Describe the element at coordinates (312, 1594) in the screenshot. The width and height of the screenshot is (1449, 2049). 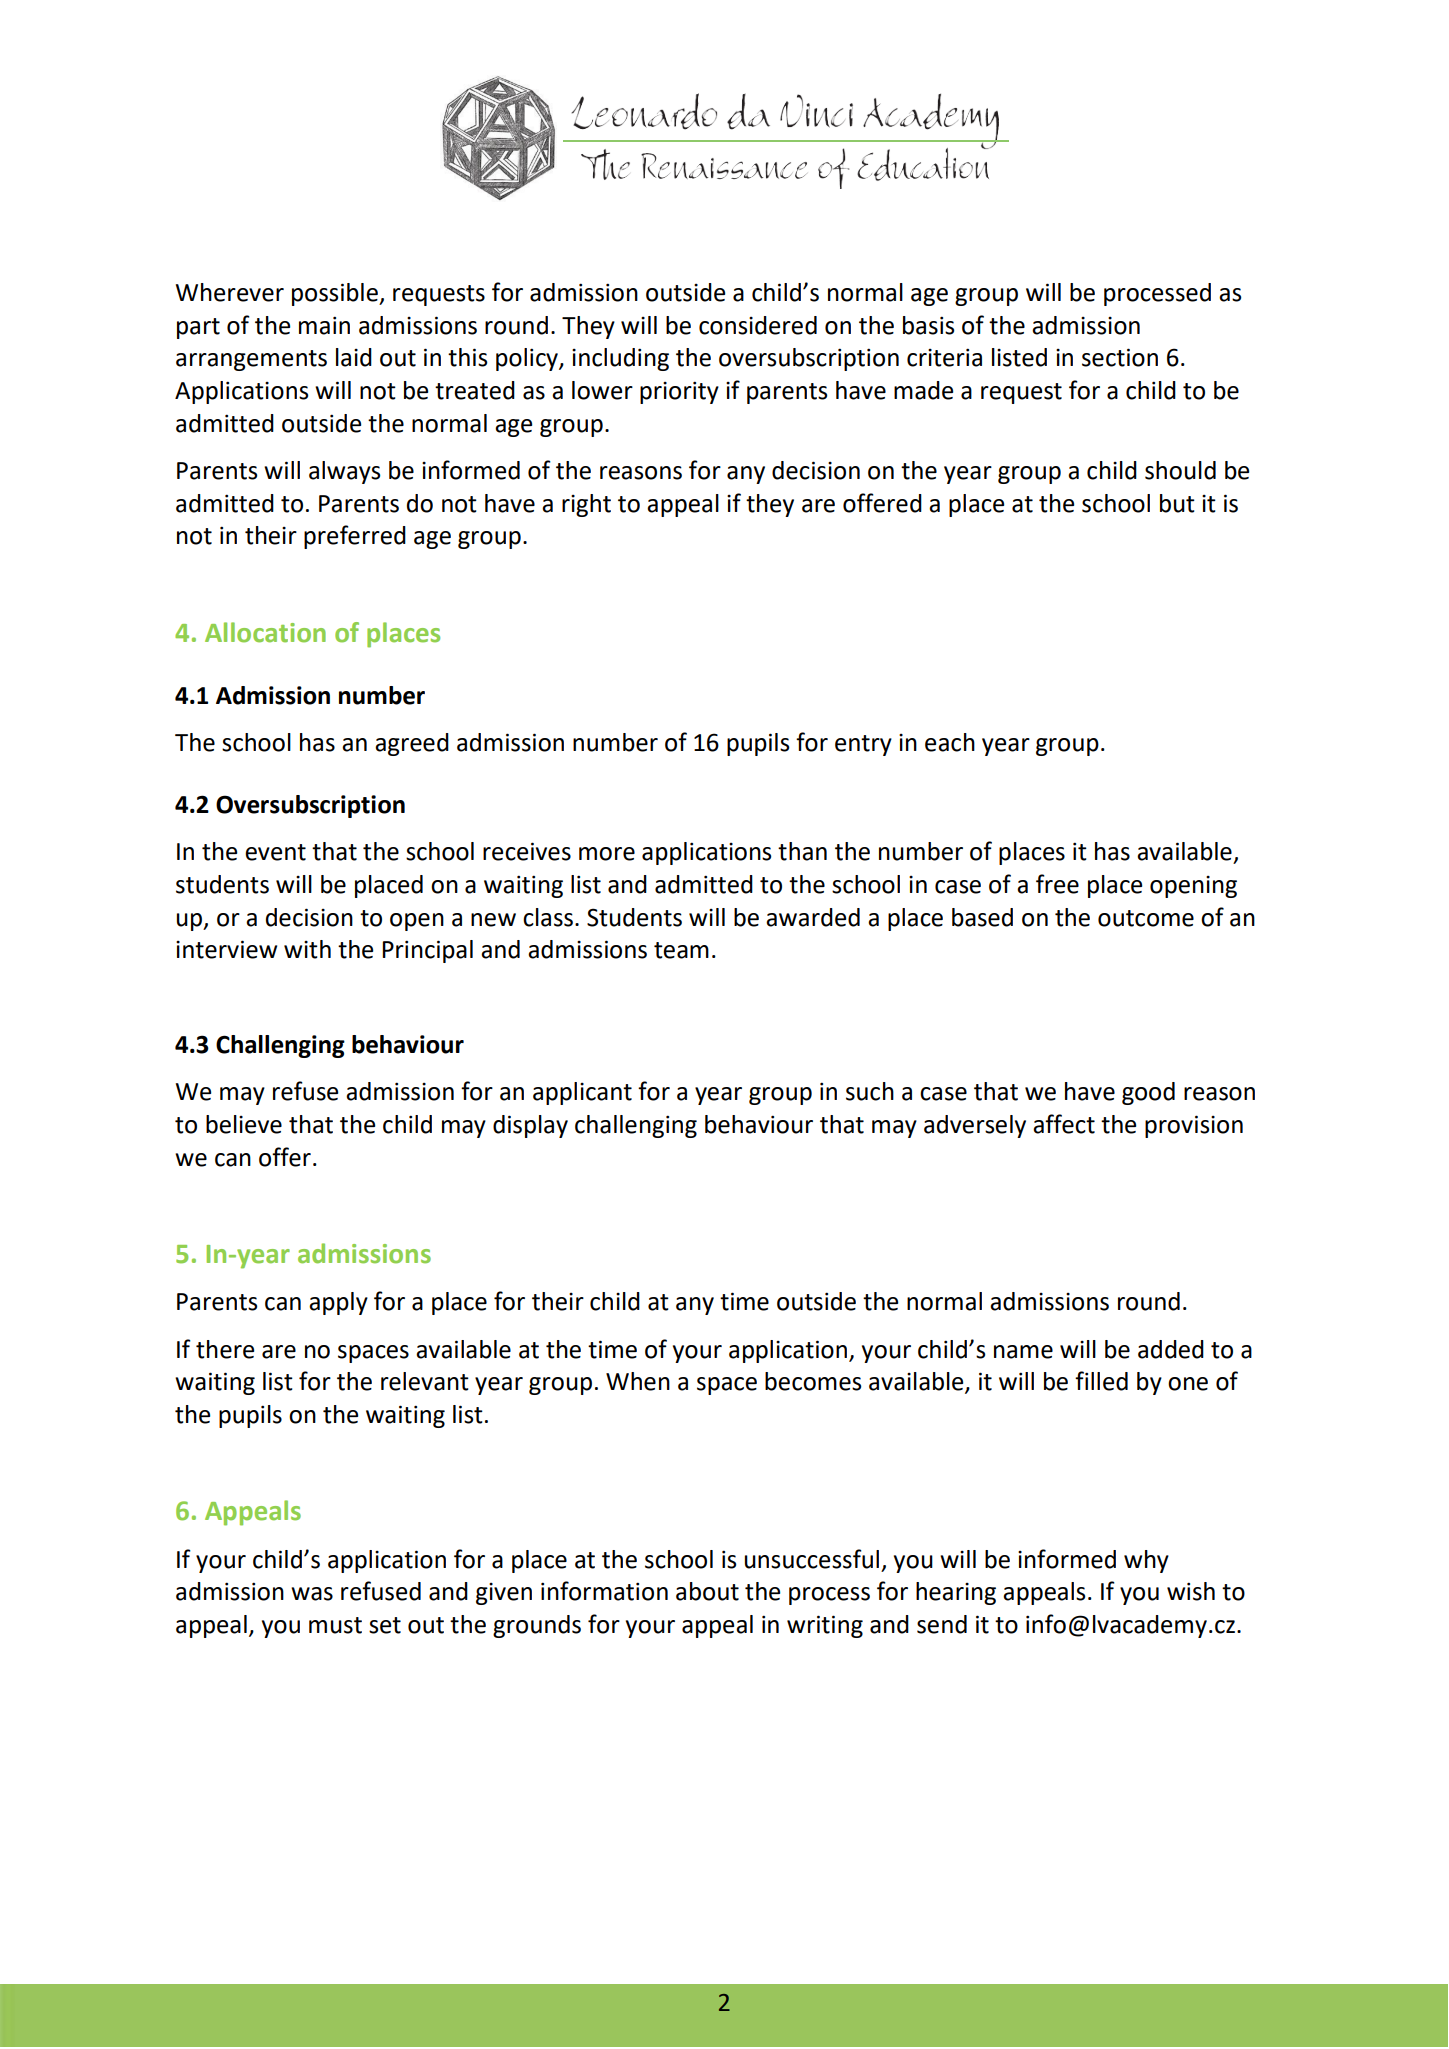
I see `was` at that location.
